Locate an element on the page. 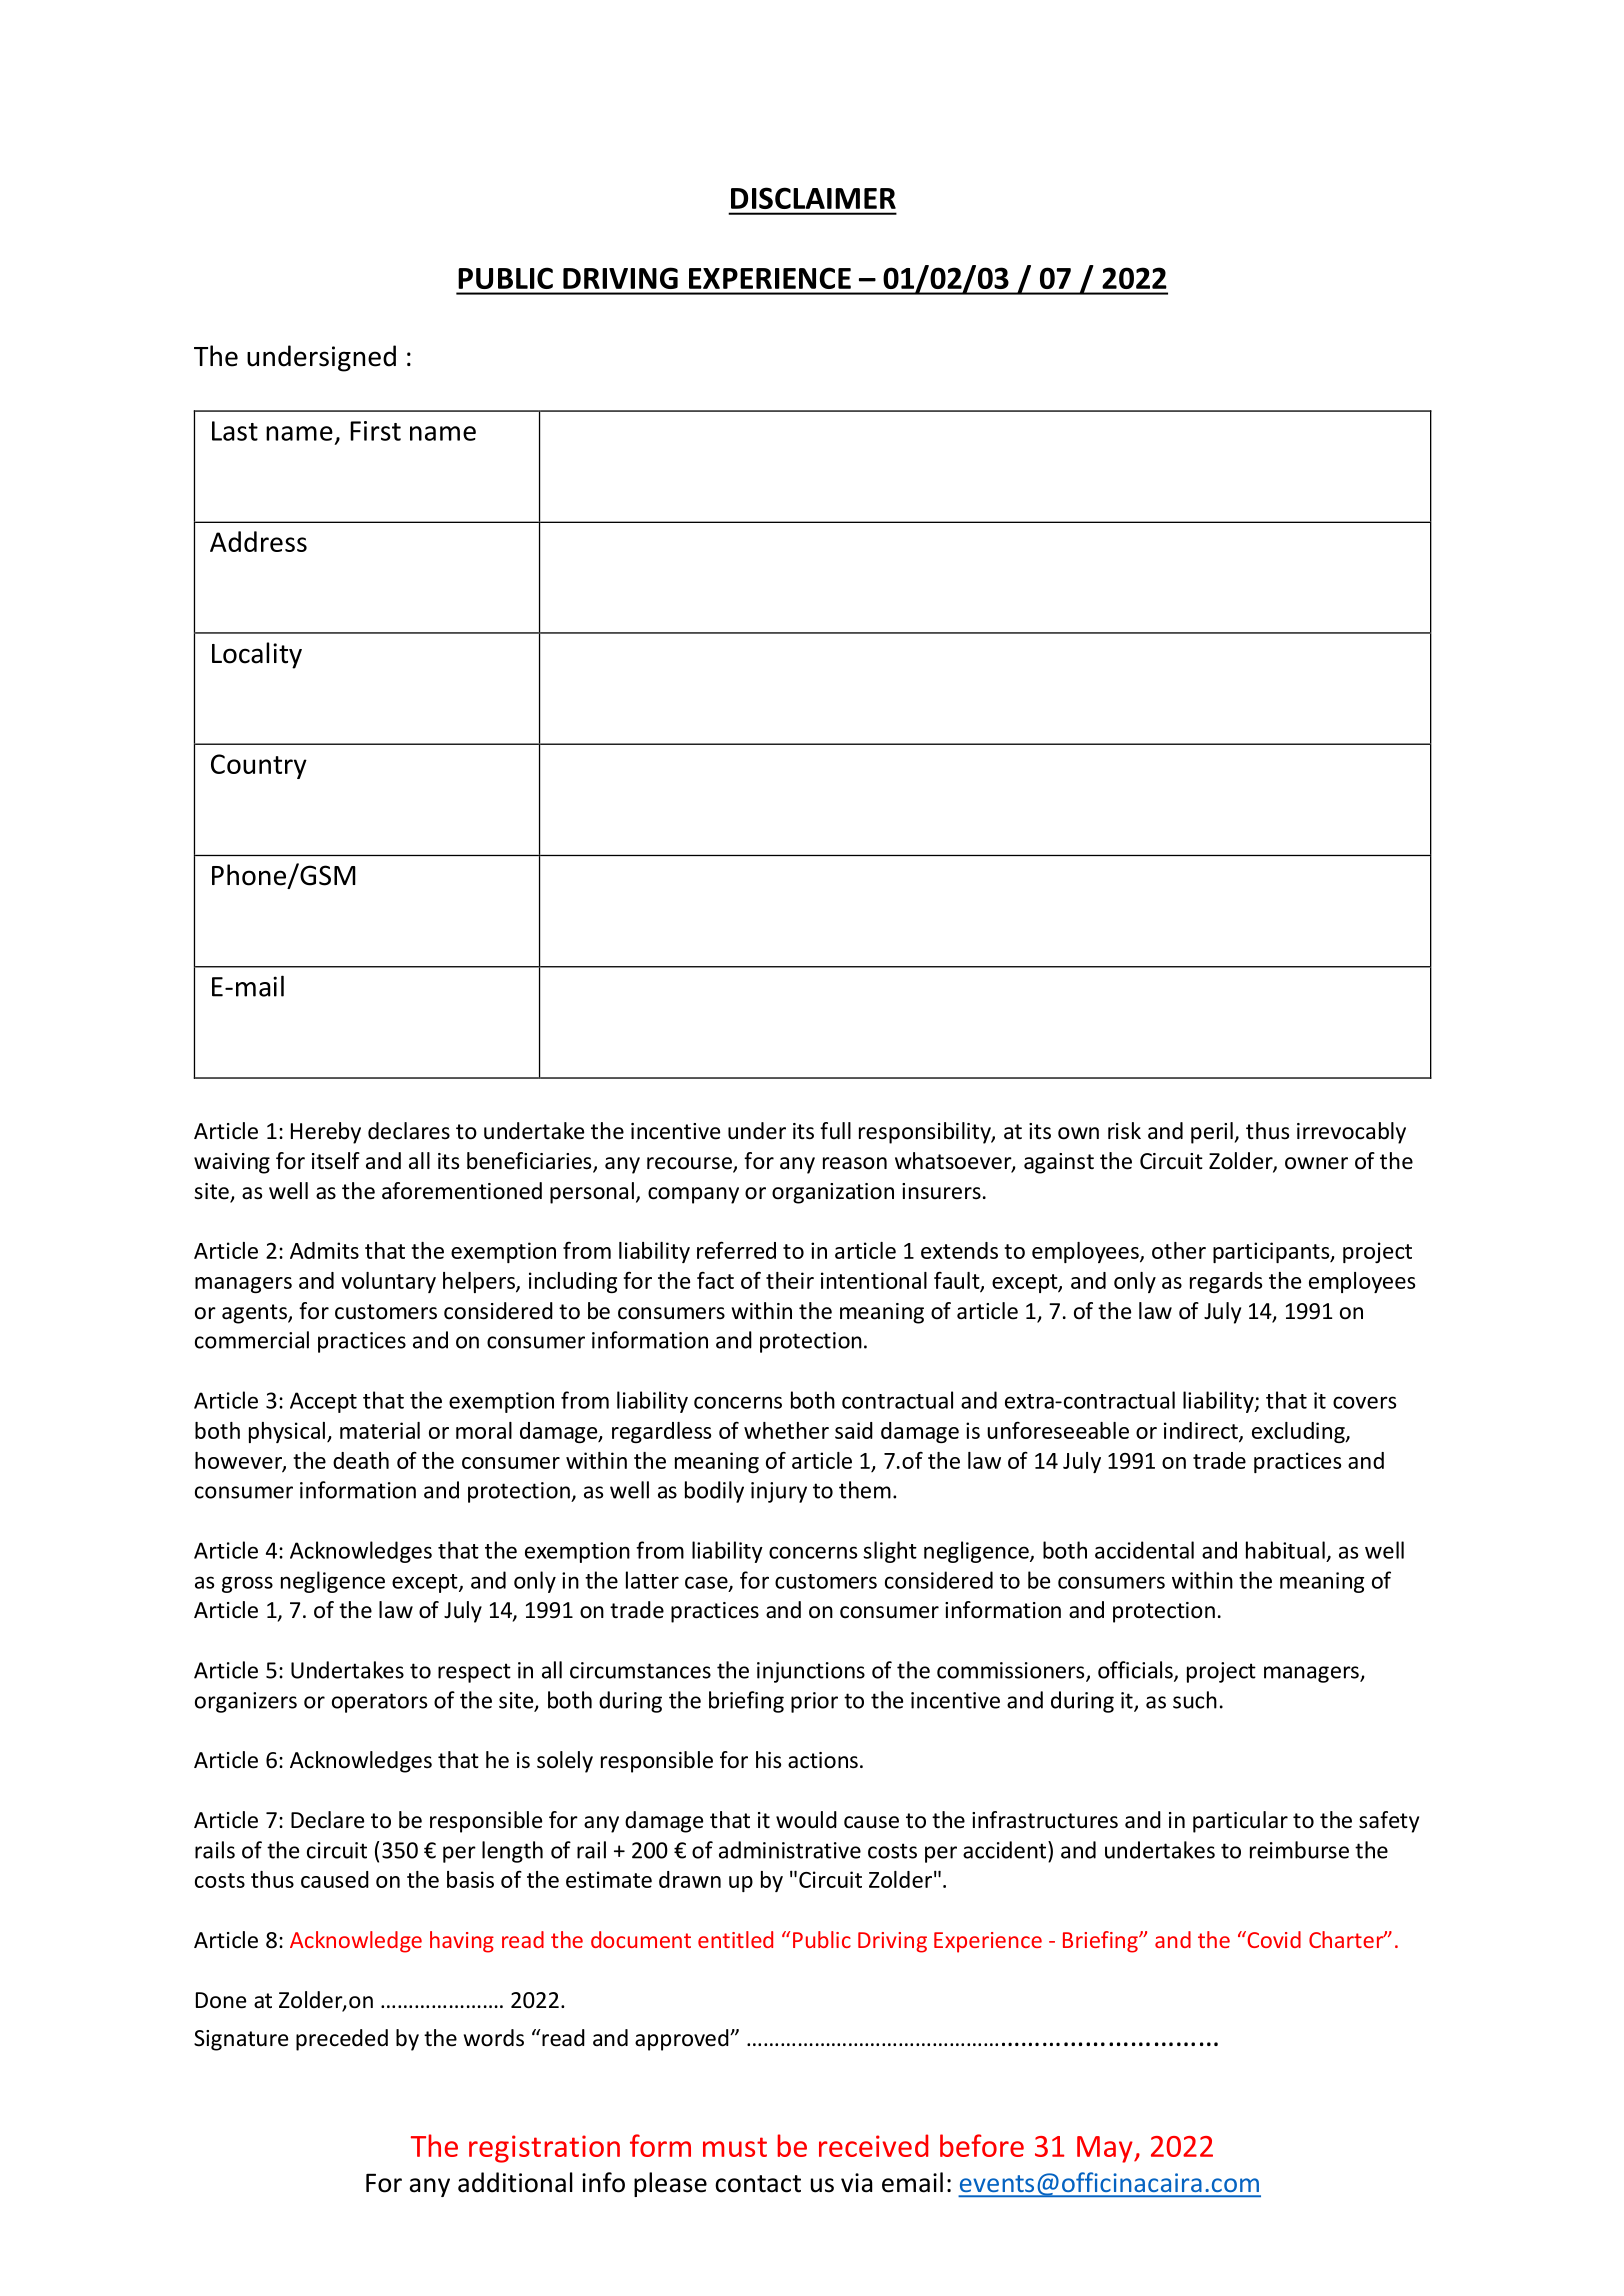  irrevocably is located at coordinates (1351, 1133).
